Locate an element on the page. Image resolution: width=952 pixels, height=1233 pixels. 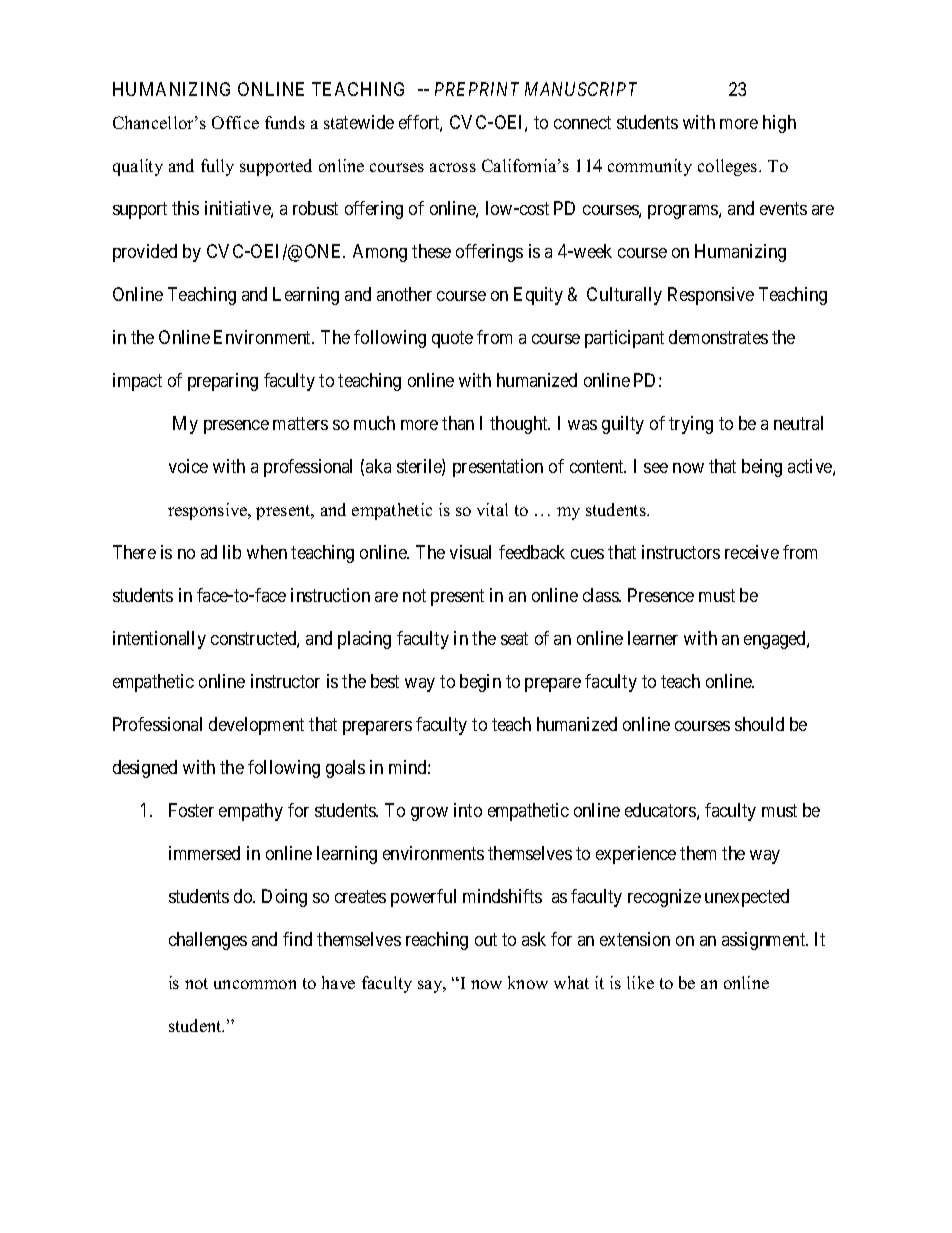
lib is located at coordinates (232, 552).
